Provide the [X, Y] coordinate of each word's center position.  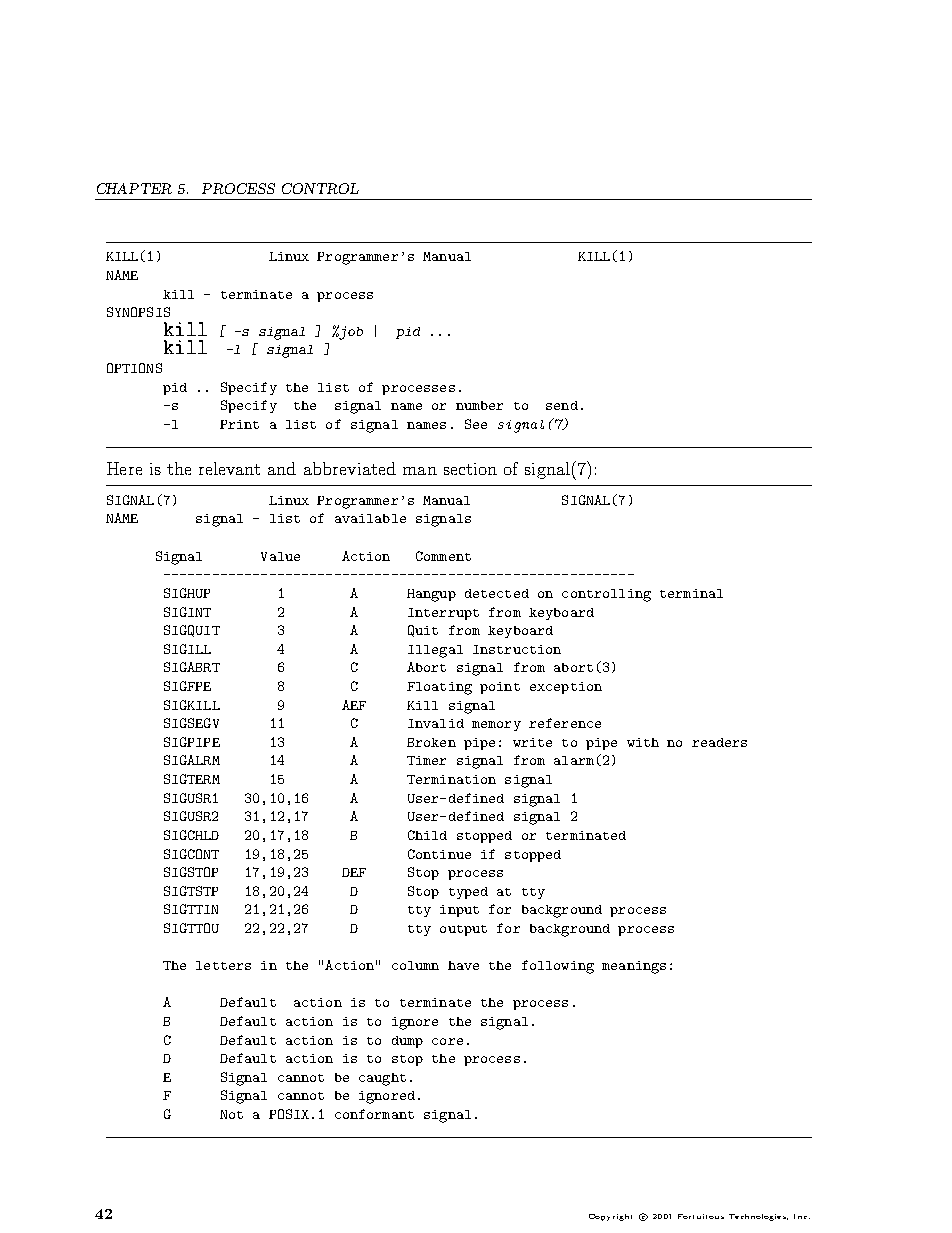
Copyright [610, 1217]
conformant [374, 1114]
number [479, 405]
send [562, 405]
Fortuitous [701, 1216]
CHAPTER [134, 188]
